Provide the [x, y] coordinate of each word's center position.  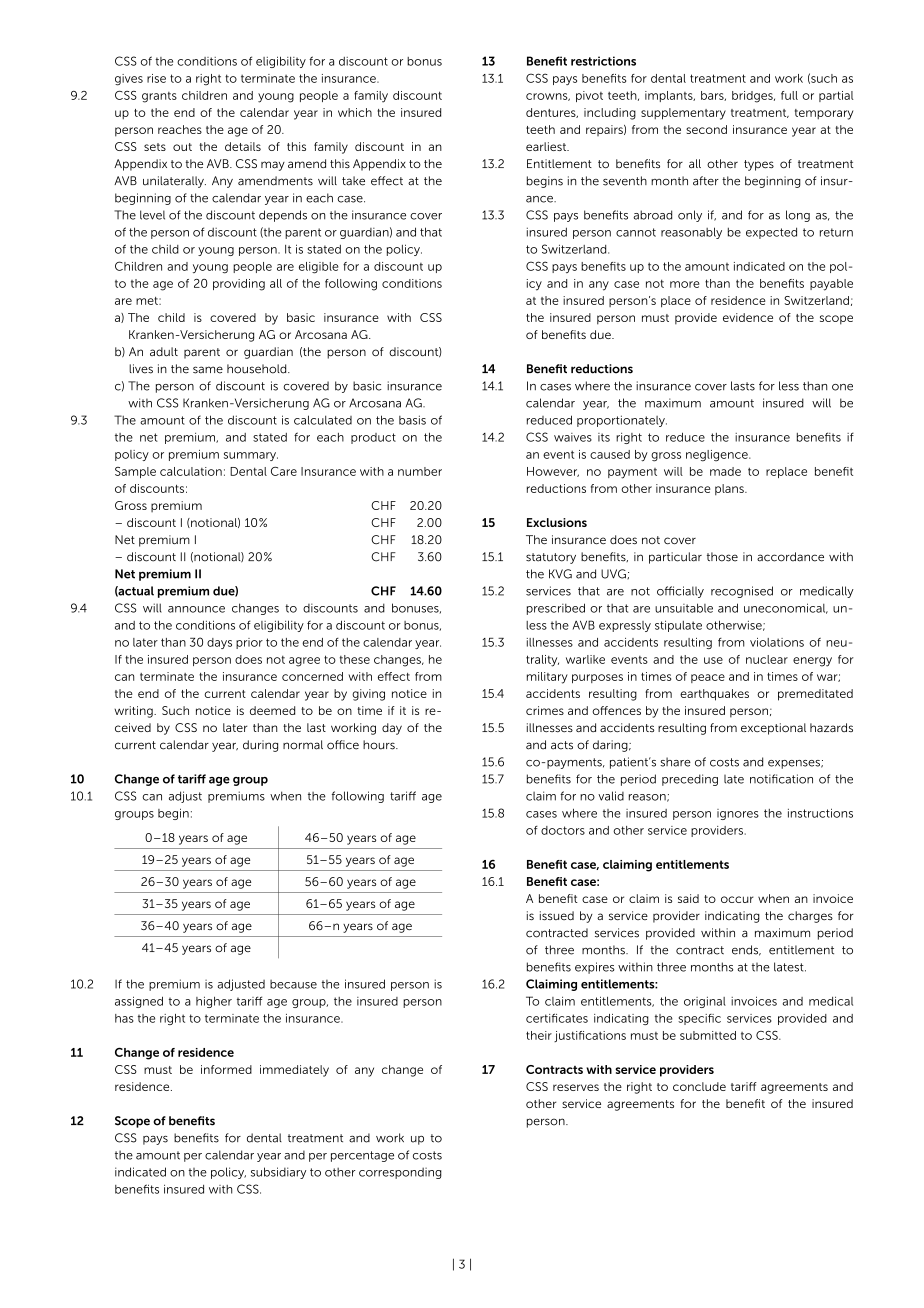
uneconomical [786, 608]
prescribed [556, 609]
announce [196, 609]
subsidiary [278, 1173]
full [789, 95]
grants [159, 97]
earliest [547, 146]
